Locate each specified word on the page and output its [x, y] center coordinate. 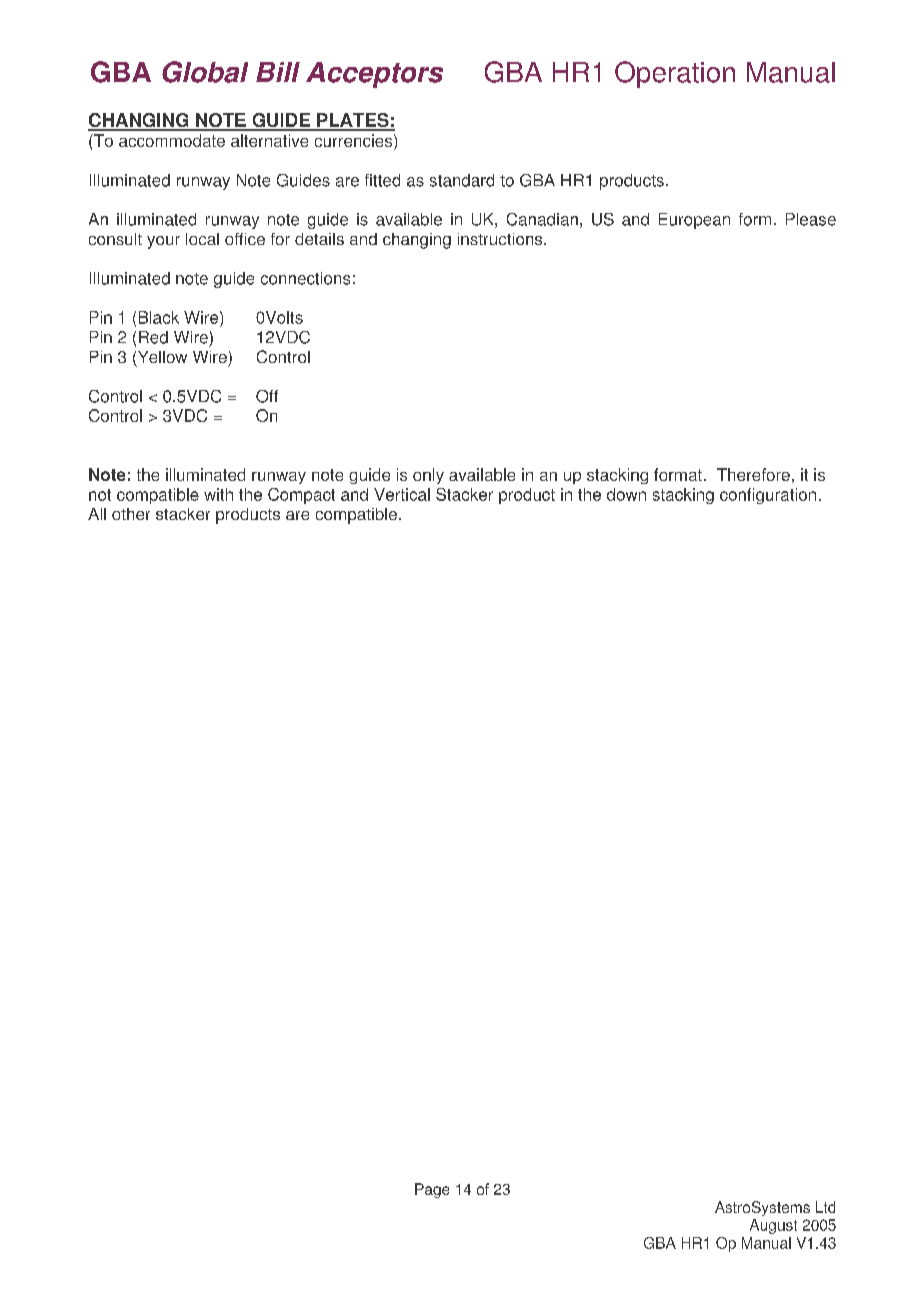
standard [462, 180]
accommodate [172, 140]
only [428, 476]
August [773, 1226]
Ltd [825, 1207]
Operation [675, 74]
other [131, 514]
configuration [768, 496]
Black [159, 317]
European [694, 221]
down [626, 494]
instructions [501, 239]
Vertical [402, 494]
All [97, 514]
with [218, 494]
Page [432, 1190]
